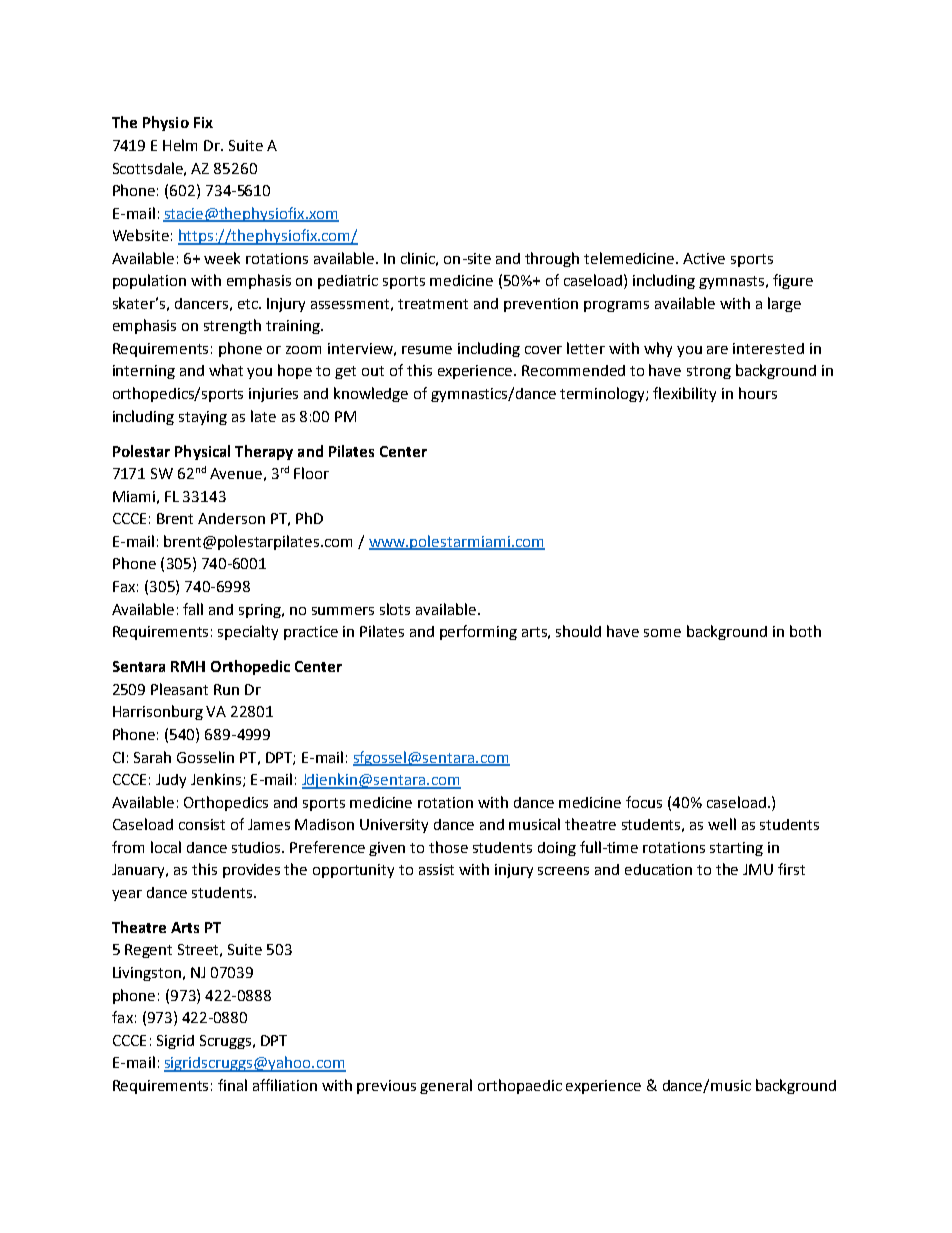  I want to click on through, so click(552, 259).
